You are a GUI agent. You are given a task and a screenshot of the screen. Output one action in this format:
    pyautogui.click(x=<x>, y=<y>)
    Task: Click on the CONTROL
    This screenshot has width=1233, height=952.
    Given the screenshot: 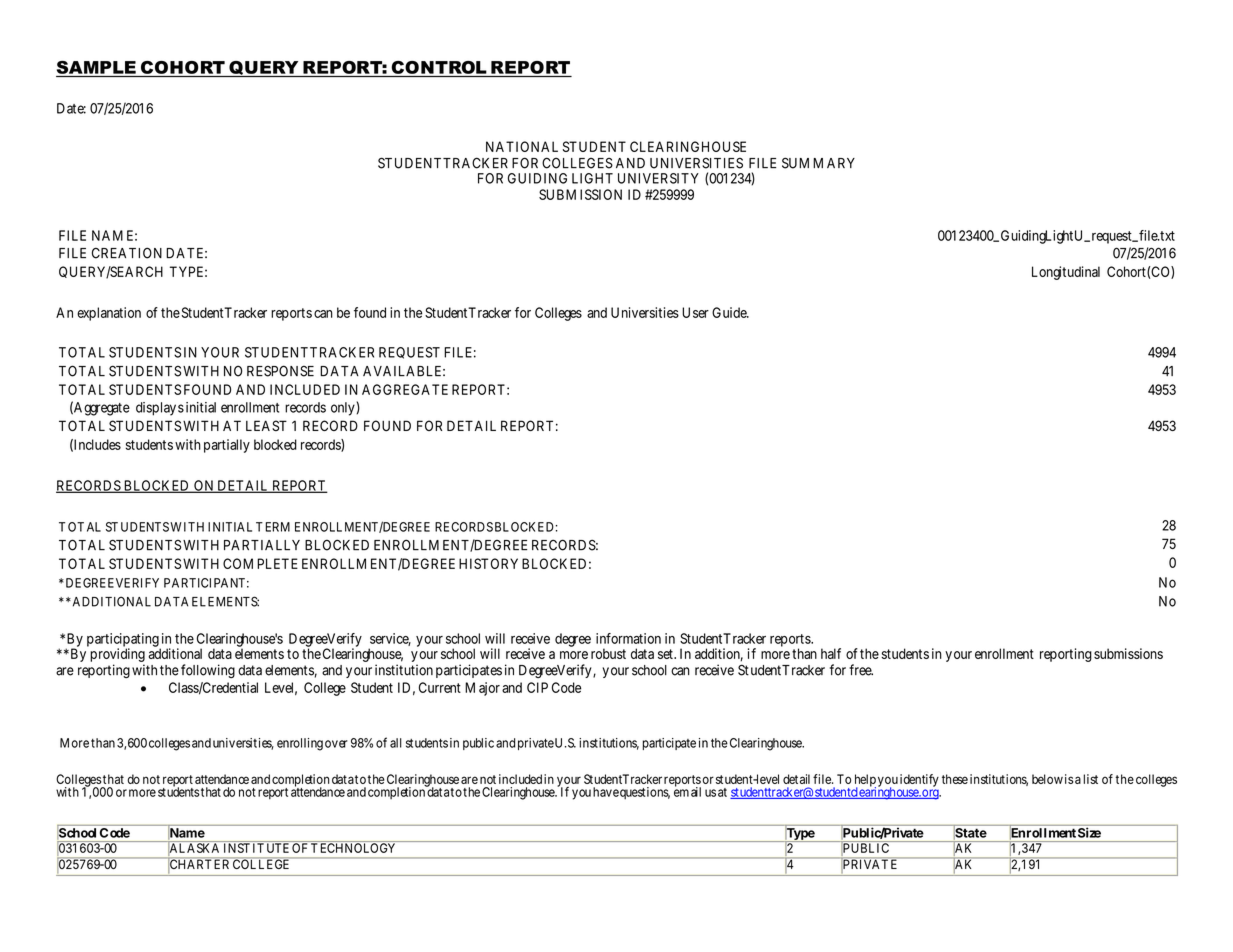 What is the action you would take?
    pyautogui.click(x=439, y=67)
